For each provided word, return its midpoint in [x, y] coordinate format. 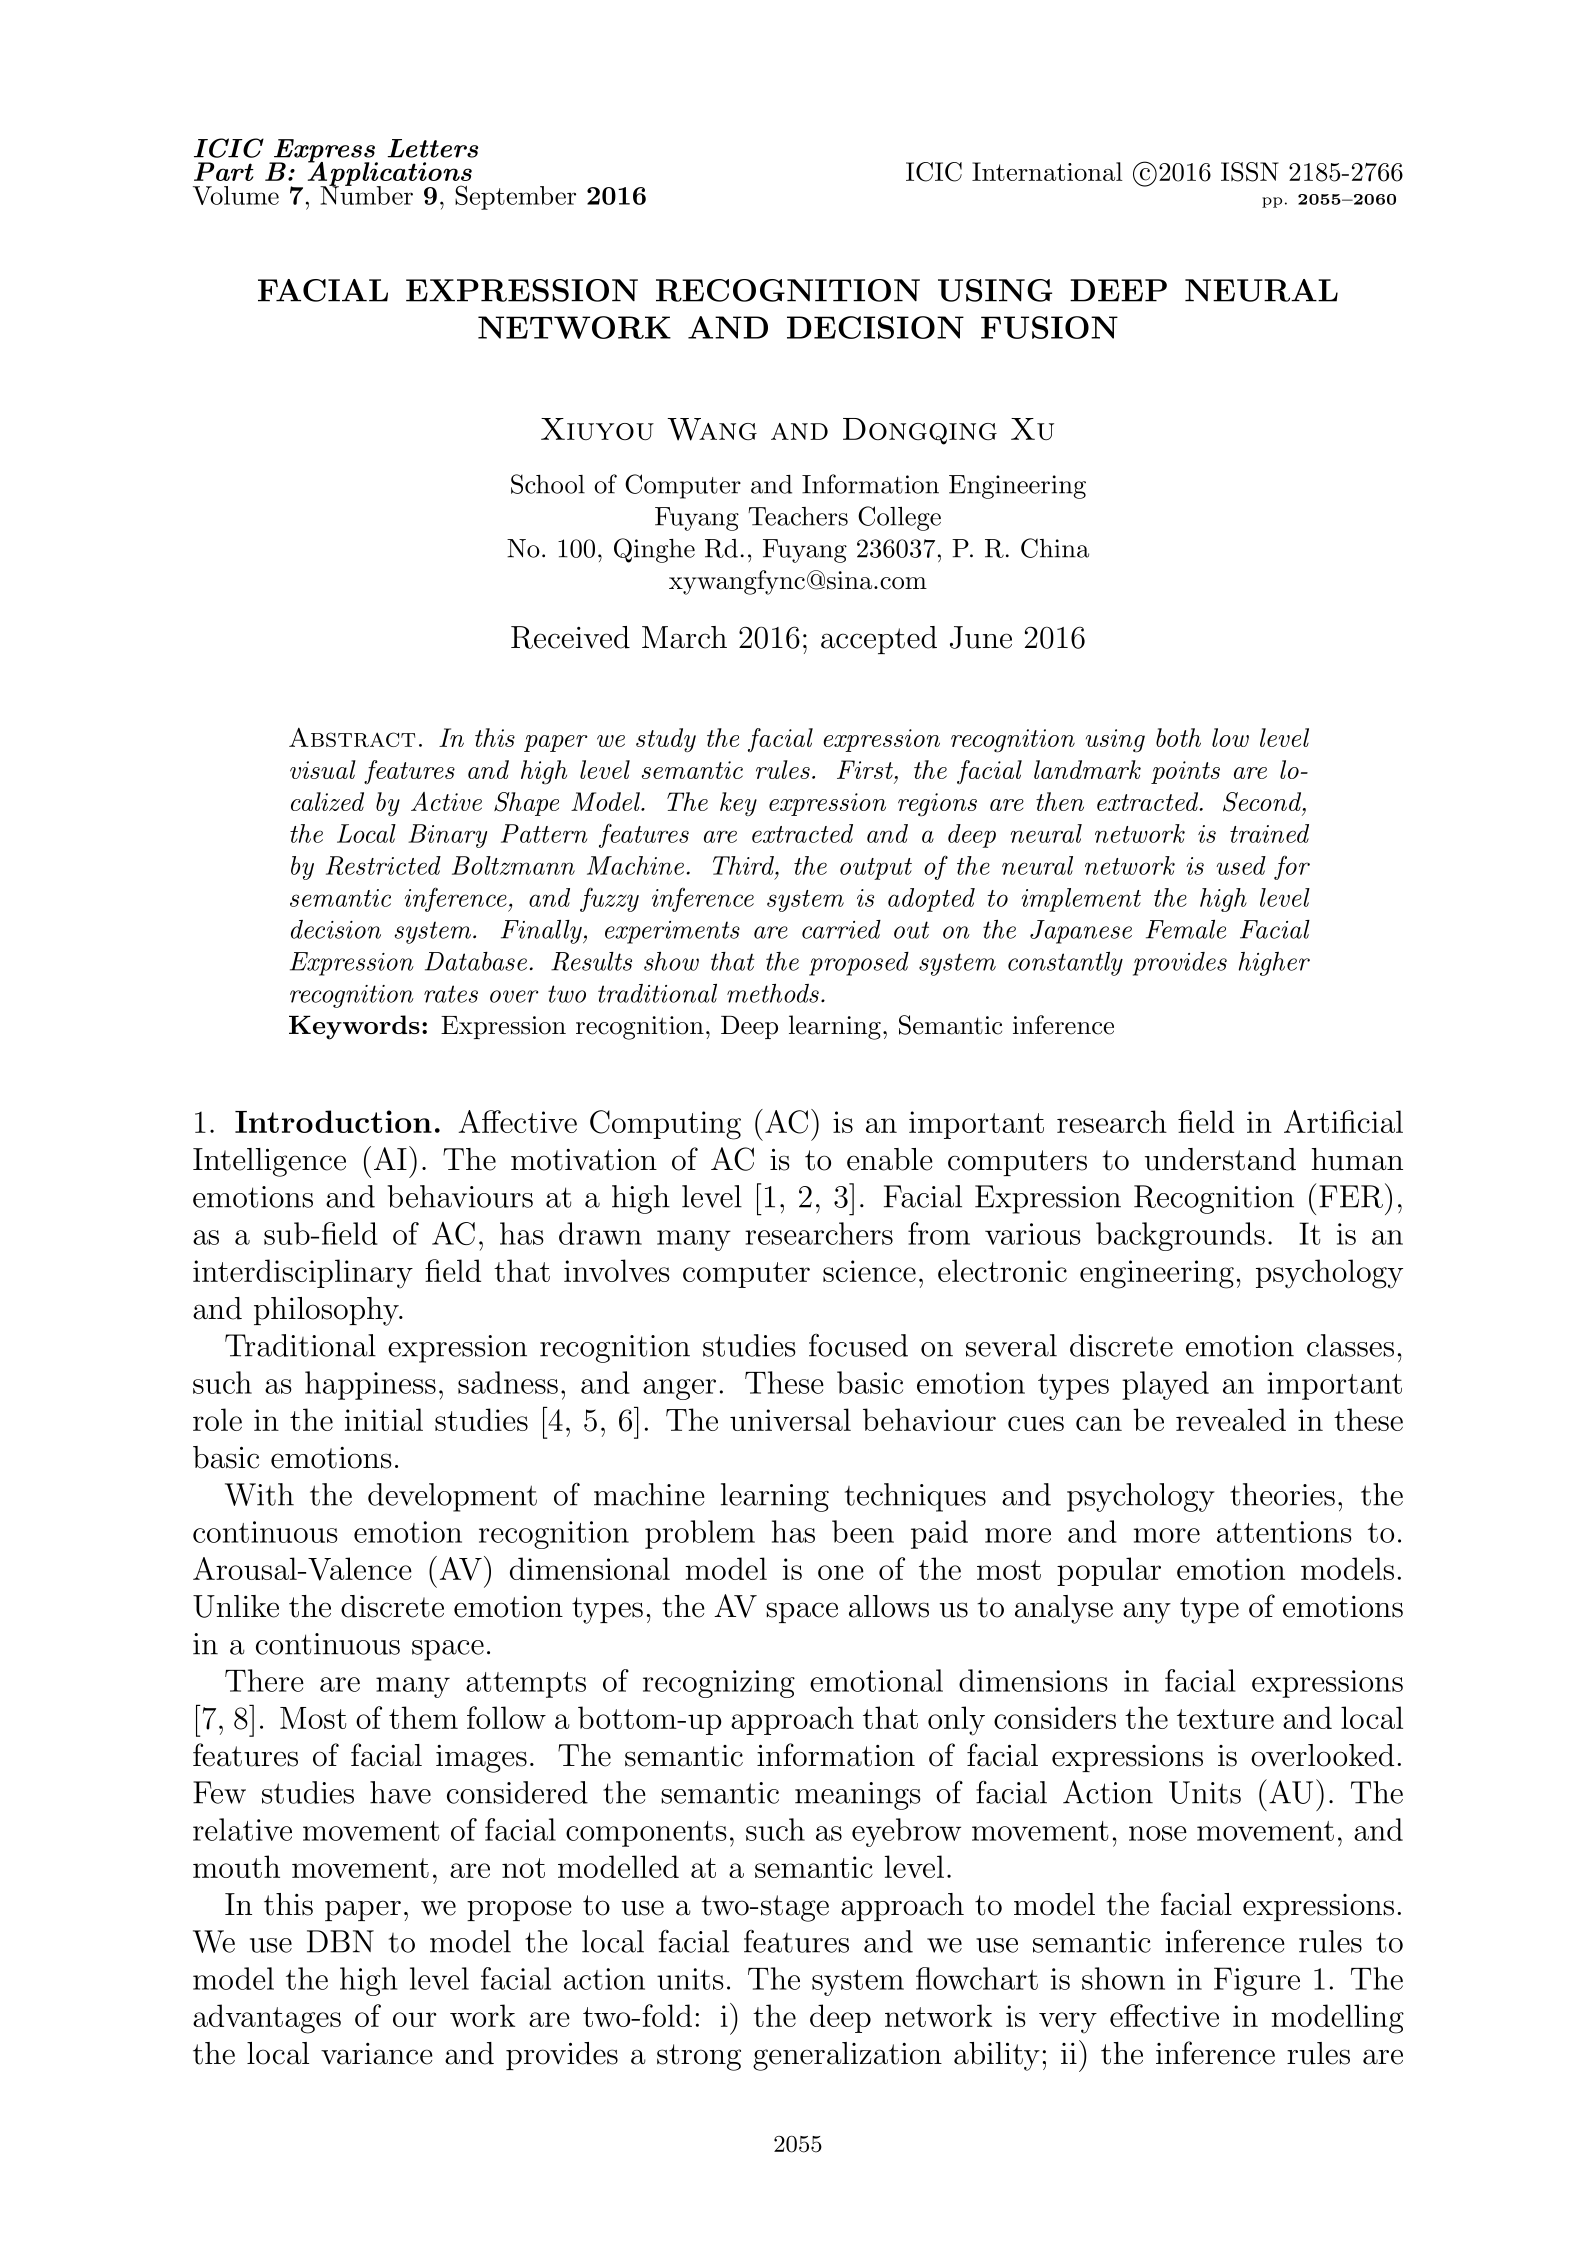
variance [377, 2054]
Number [366, 194]
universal [790, 1419]
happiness [370, 1385]
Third [744, 865]
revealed [1231, 1419]
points [1185, 772]
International [1047, 171]
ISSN [1250, 172]
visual [323, 769]
